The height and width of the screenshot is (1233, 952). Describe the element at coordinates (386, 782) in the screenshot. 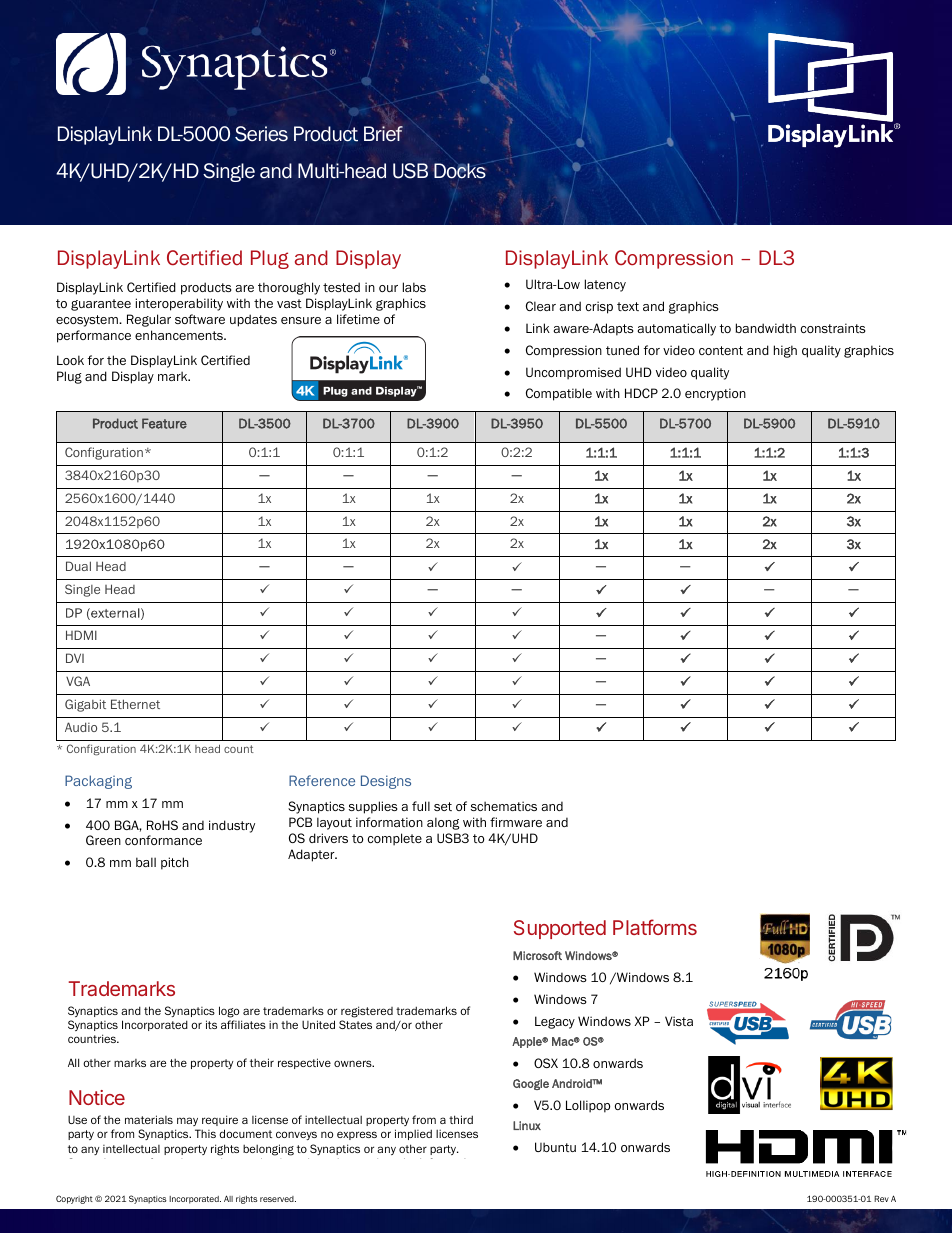

I see `Designs` at that location.
